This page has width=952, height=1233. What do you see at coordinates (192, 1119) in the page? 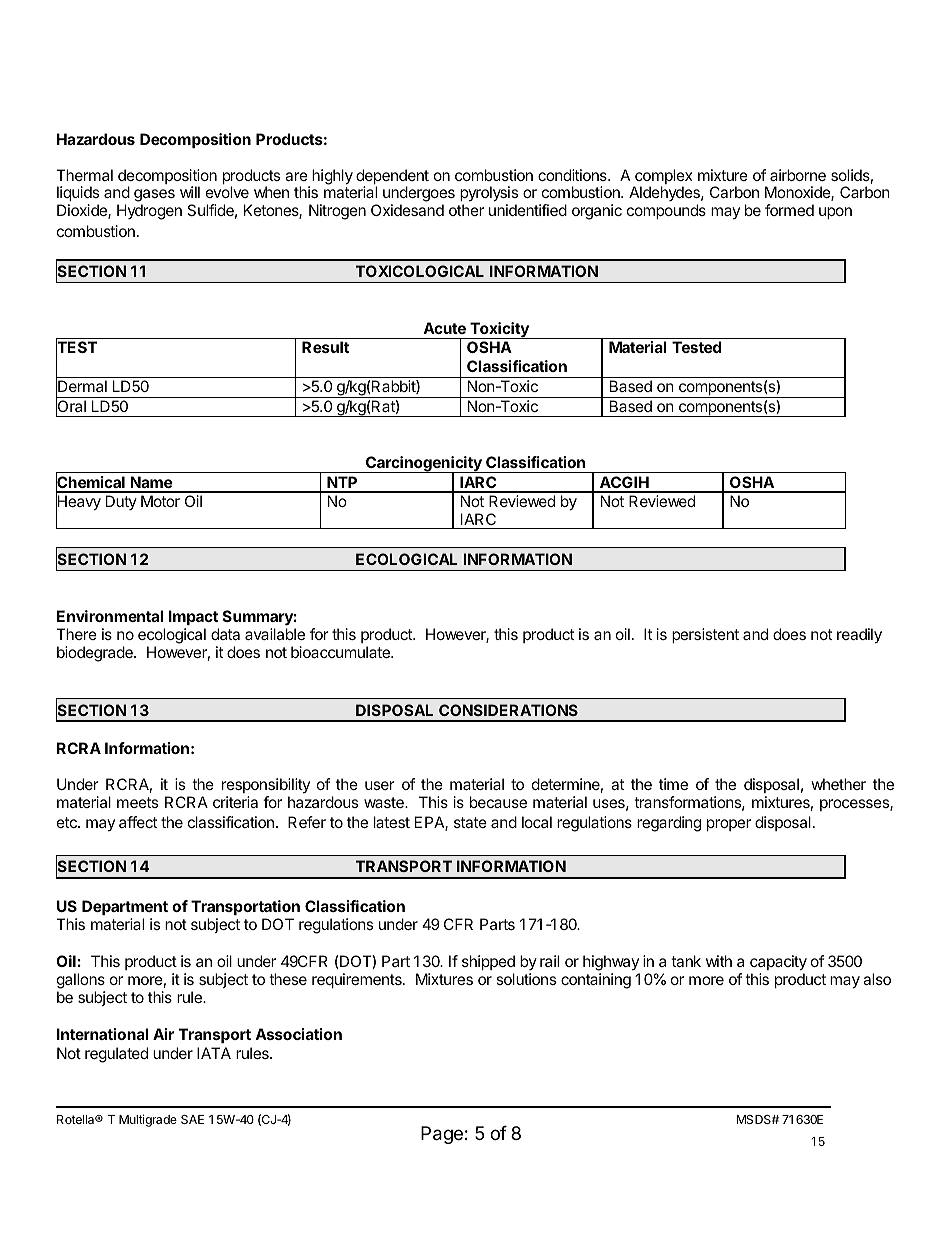
I see `SAE` at bounding box center [192, 1119].
